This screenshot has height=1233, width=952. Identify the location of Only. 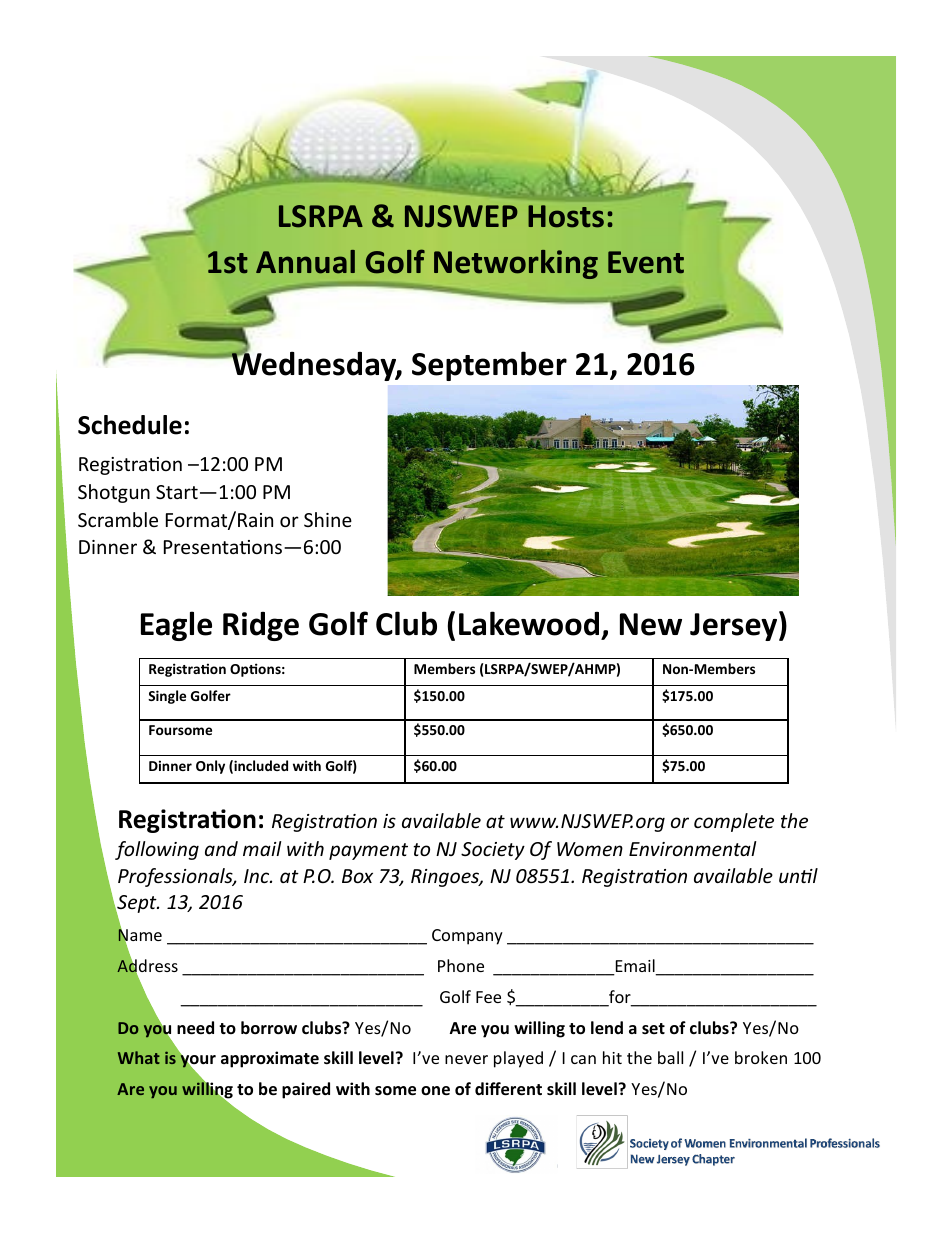
(210, 767).
